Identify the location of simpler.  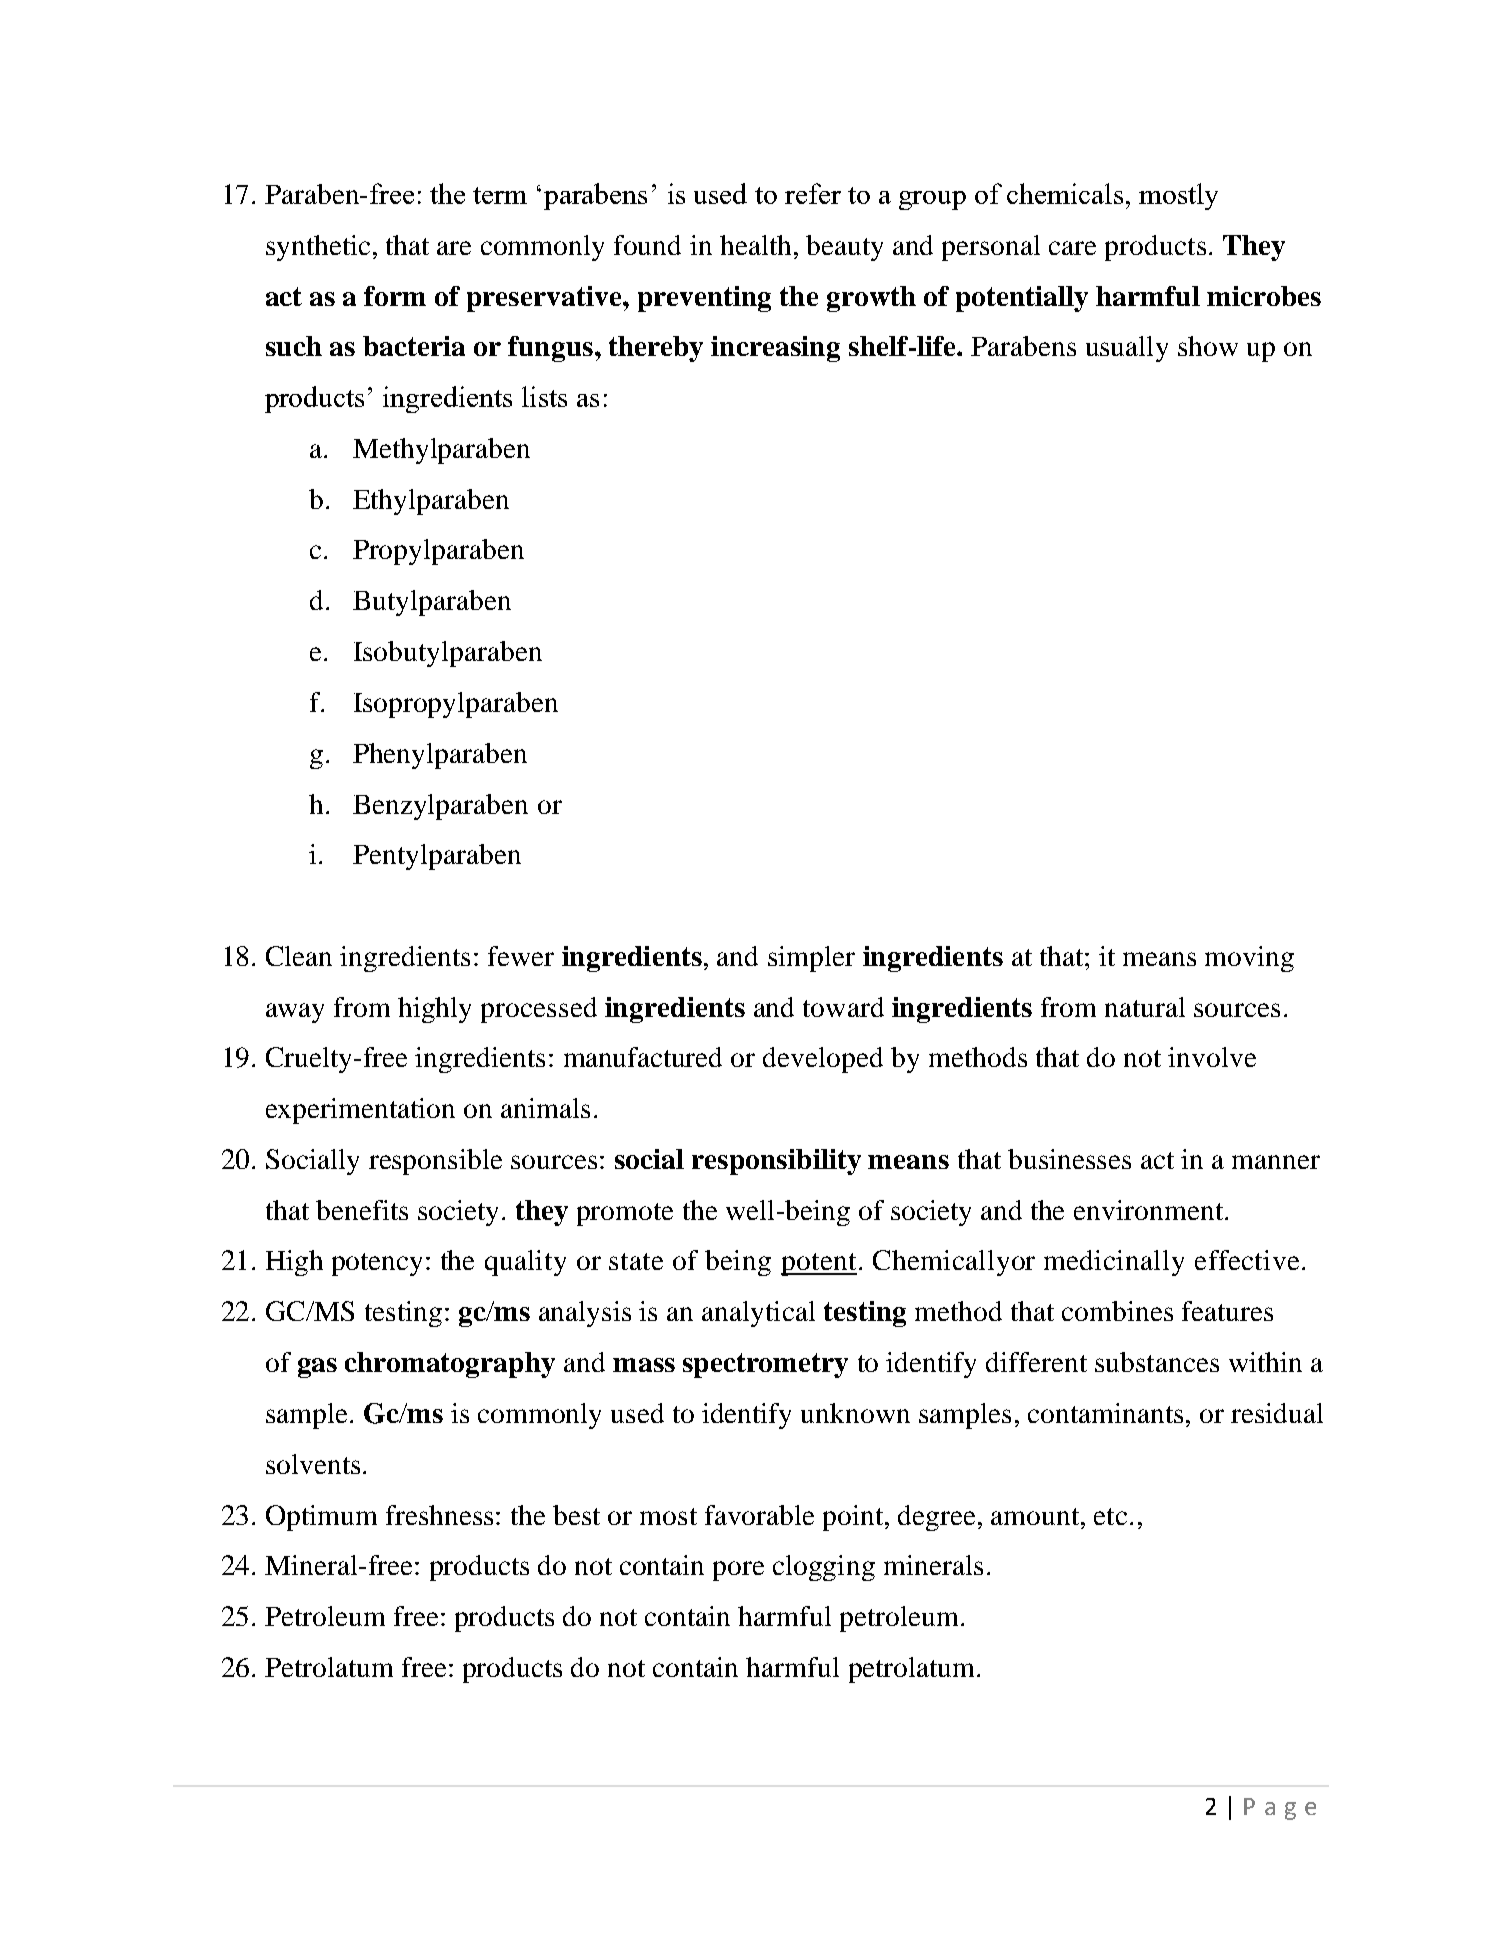
(811, 959).
